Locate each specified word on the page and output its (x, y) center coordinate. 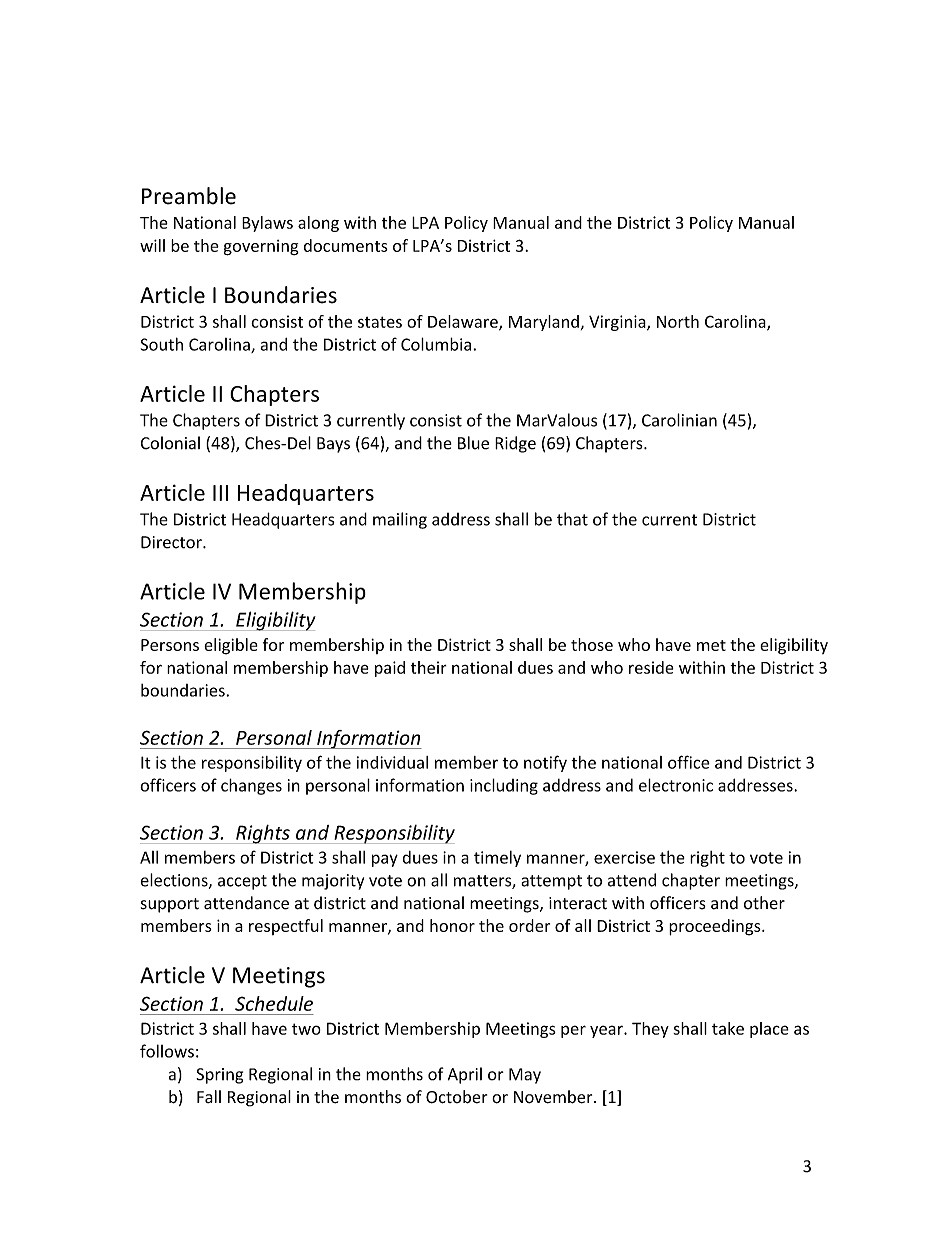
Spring (219, 1076)
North (678, 321)
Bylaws (267, 224)
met (711, 645)
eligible (231, 646)
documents (346, 245)
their (429, 667)
